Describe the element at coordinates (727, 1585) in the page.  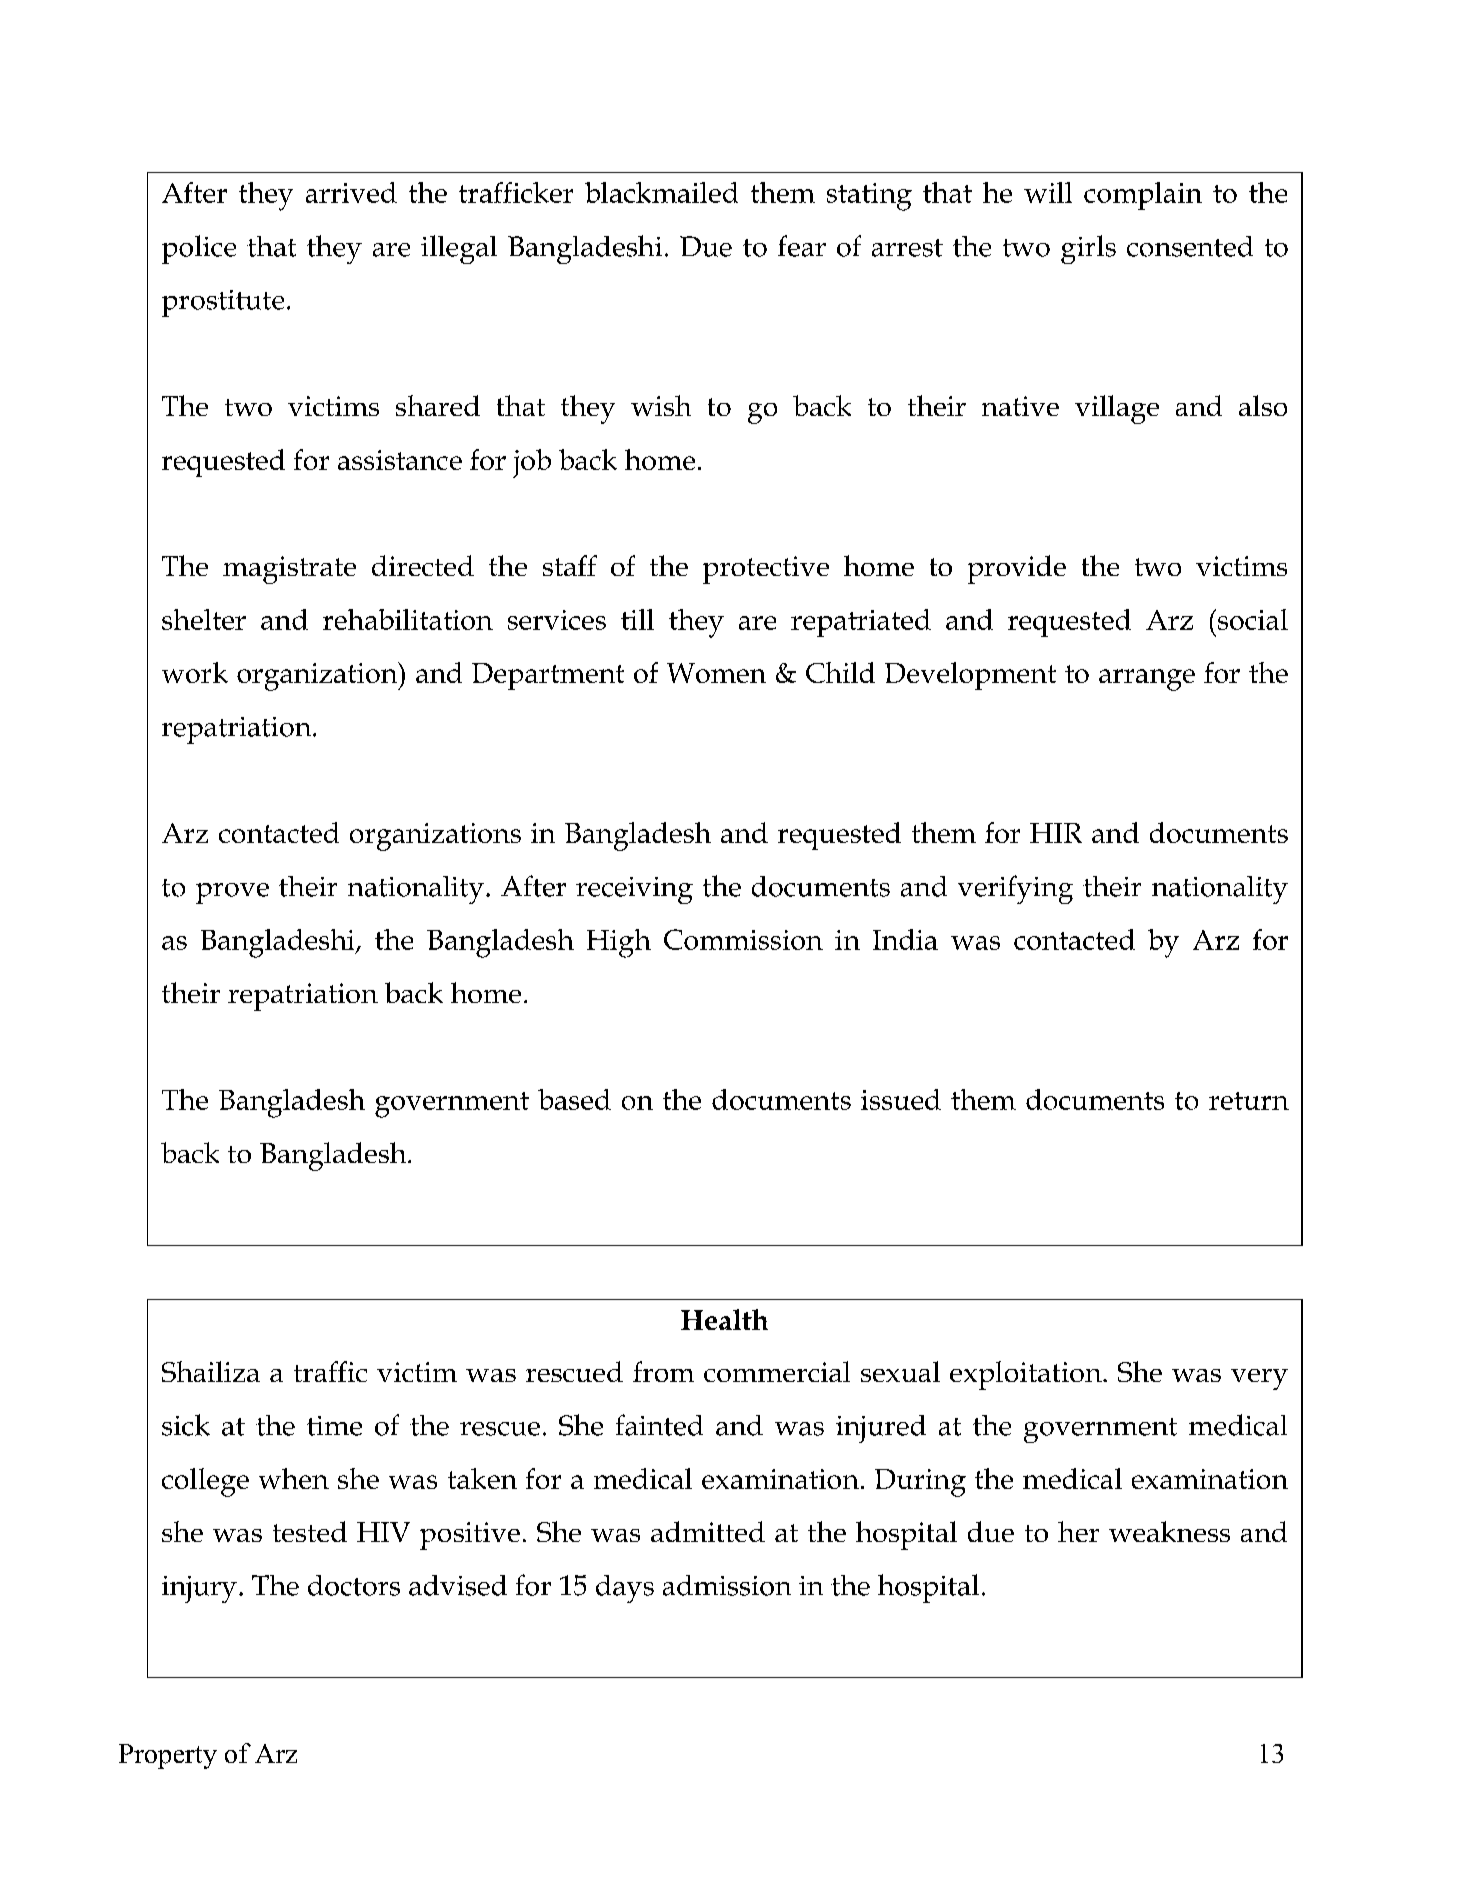
I see `admission` at that location.
